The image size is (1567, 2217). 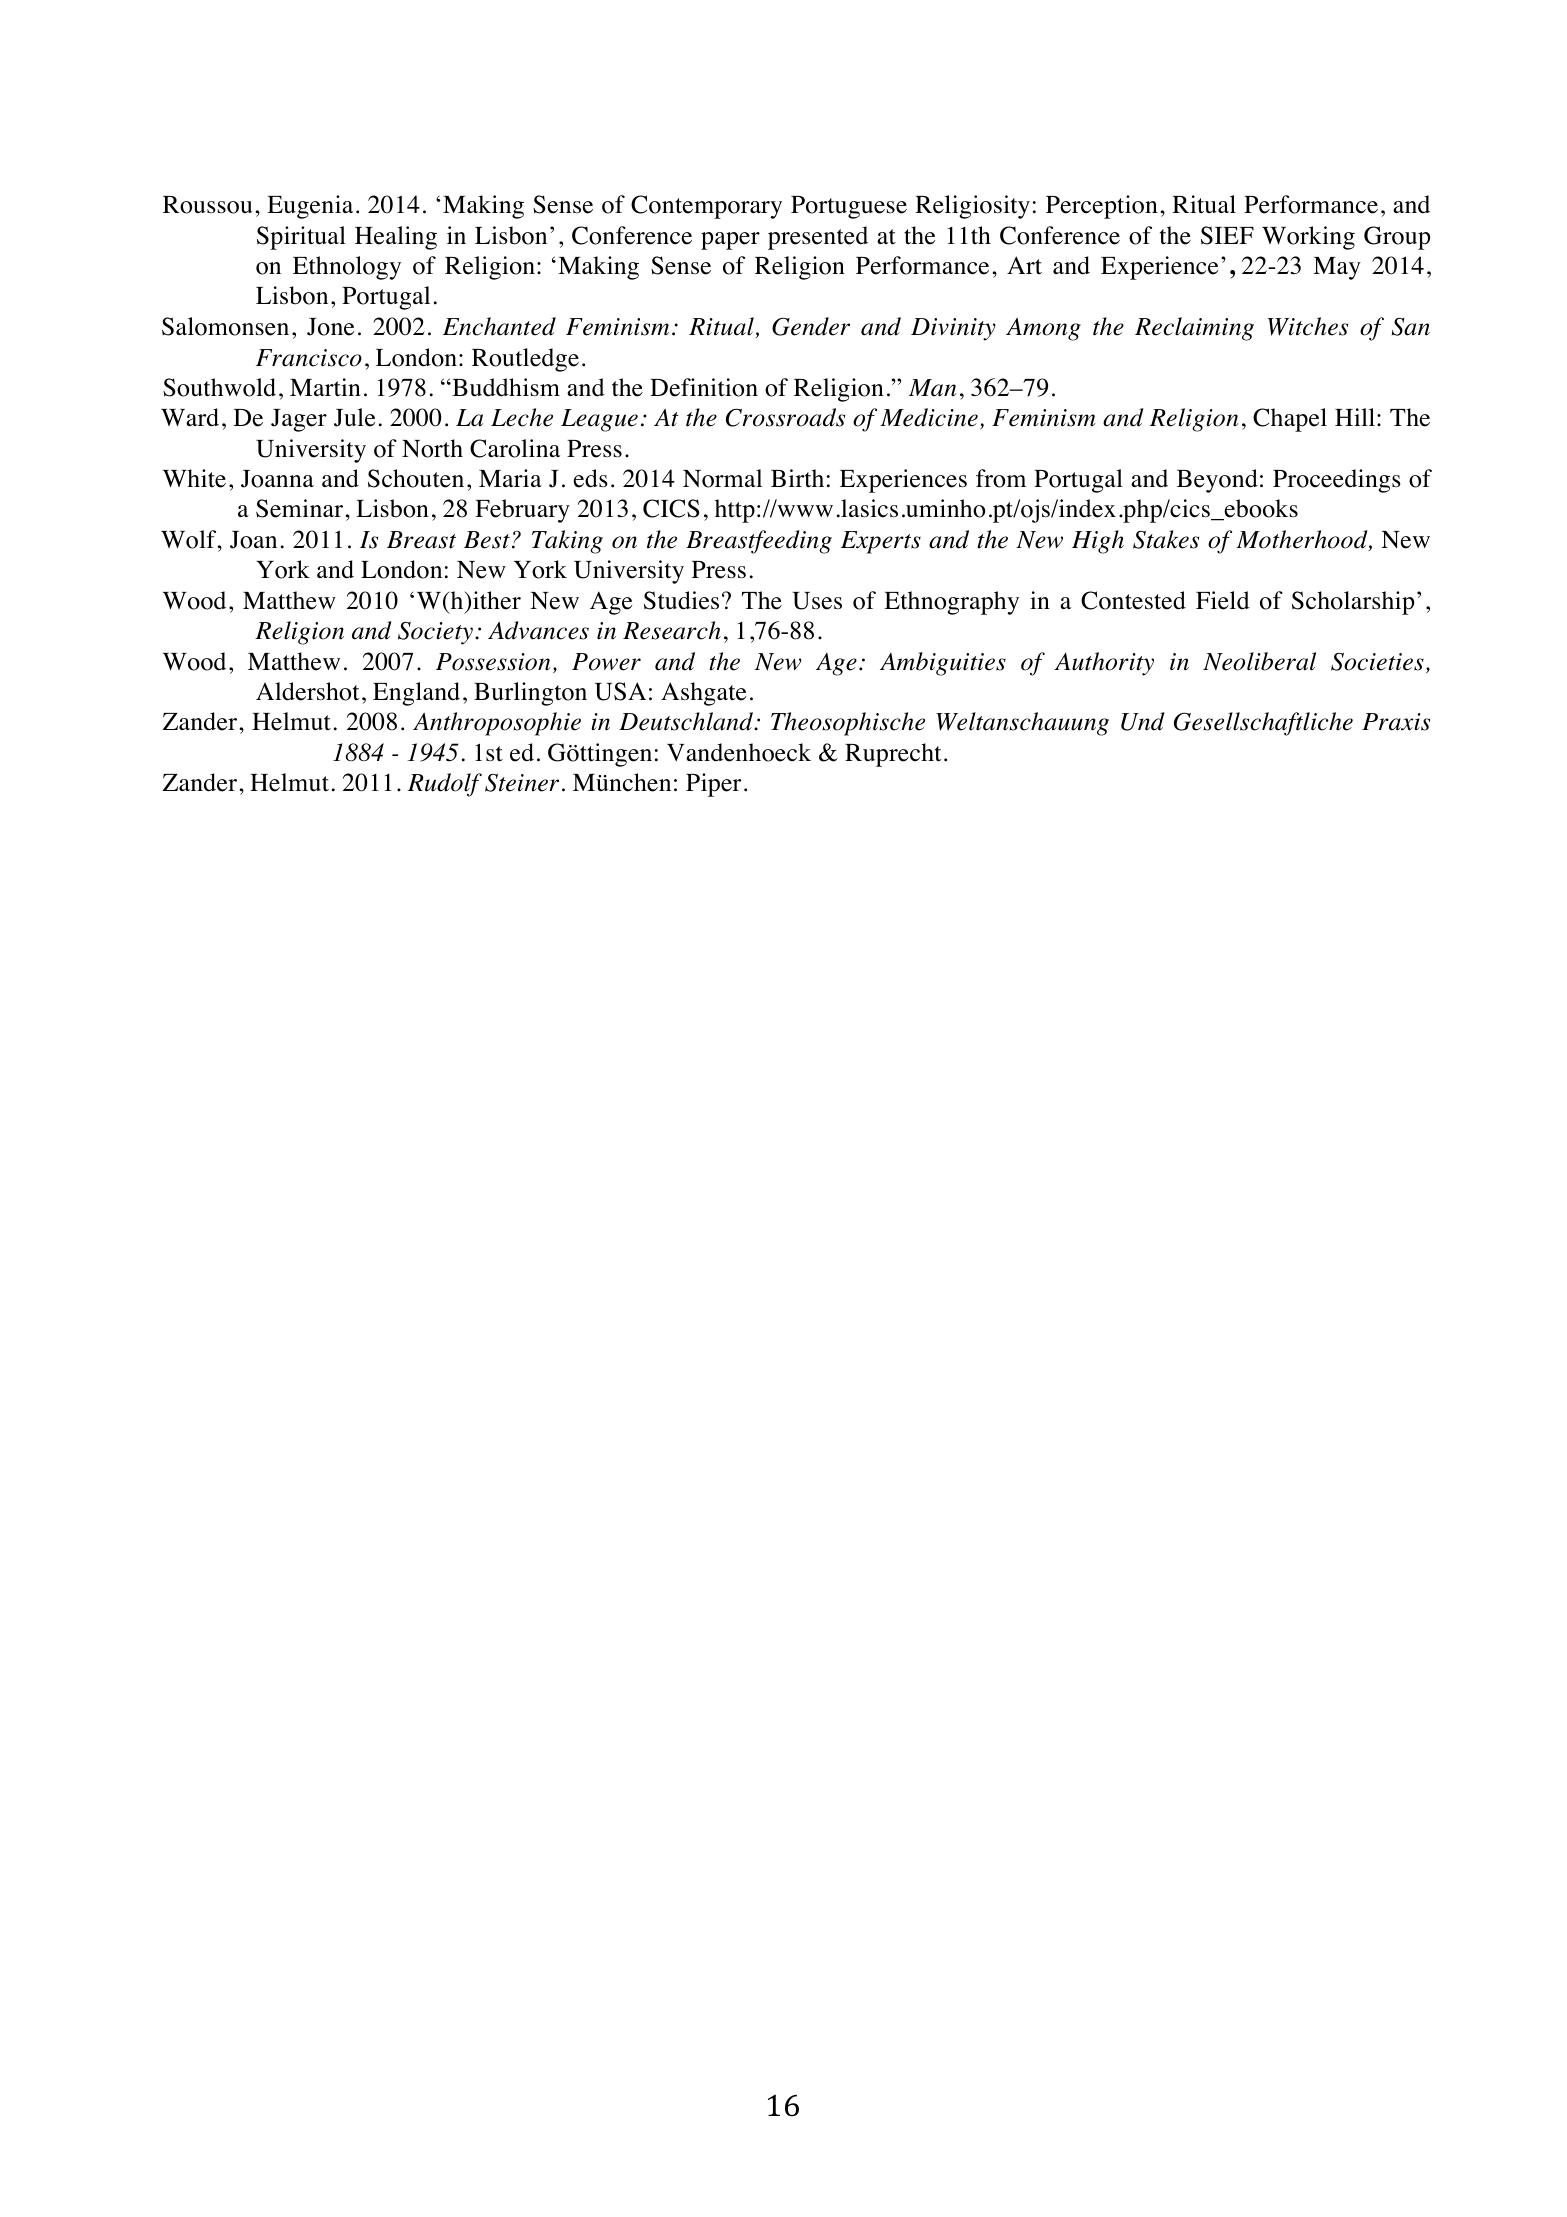 I want to click on Healing, so click(x=396, y=238).
